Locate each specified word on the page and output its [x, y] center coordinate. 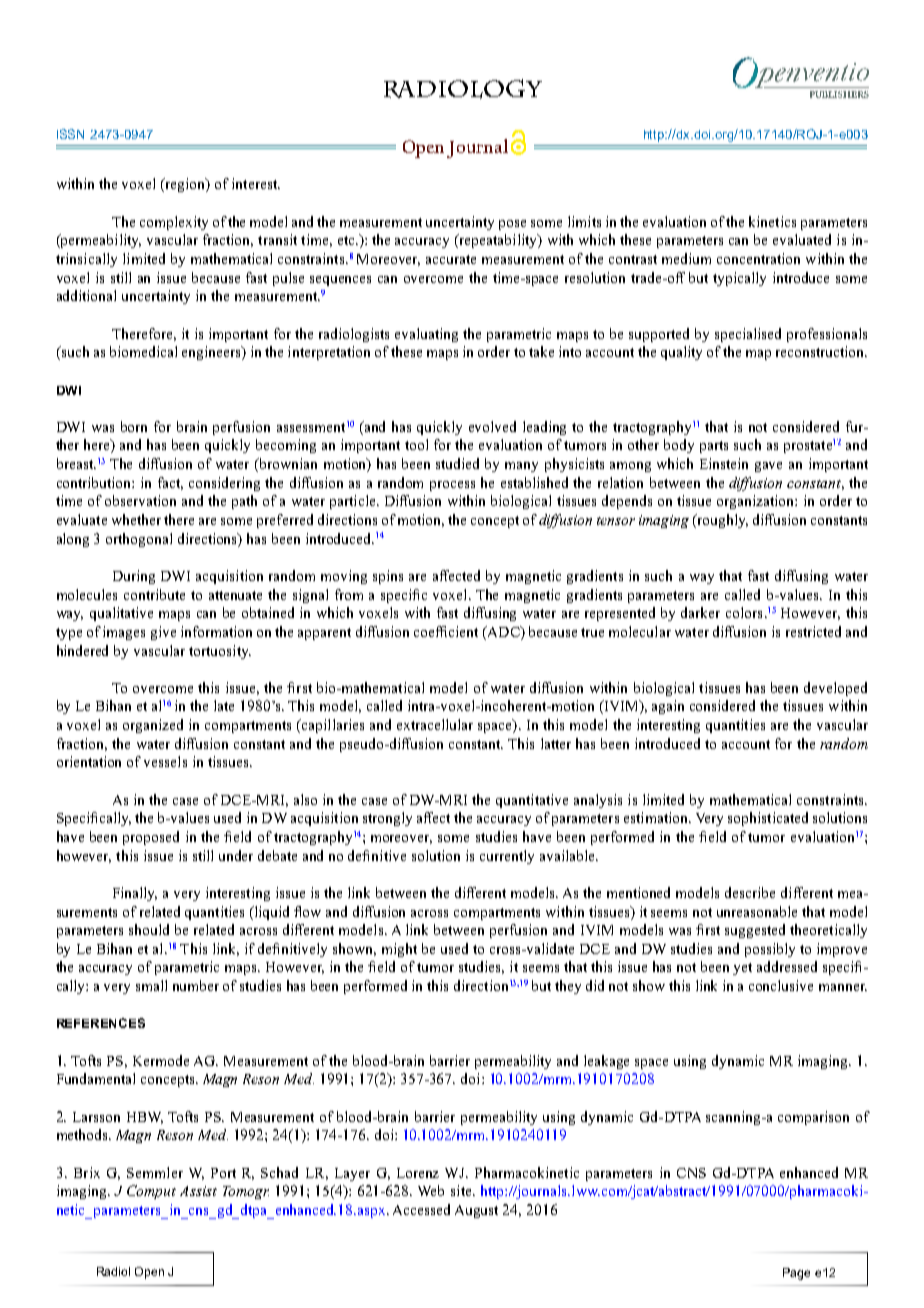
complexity [174, 223]
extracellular [435, 724]
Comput [151, 1192]
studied [457, 463]
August [476, 1211]
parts [714, 447]
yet [742, 969]
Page [796, 1274]
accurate [451, 259]
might [399, 950]
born [134, 426]
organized [153, 726]
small [151, 985]
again [668, 707]
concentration [758, 258]
